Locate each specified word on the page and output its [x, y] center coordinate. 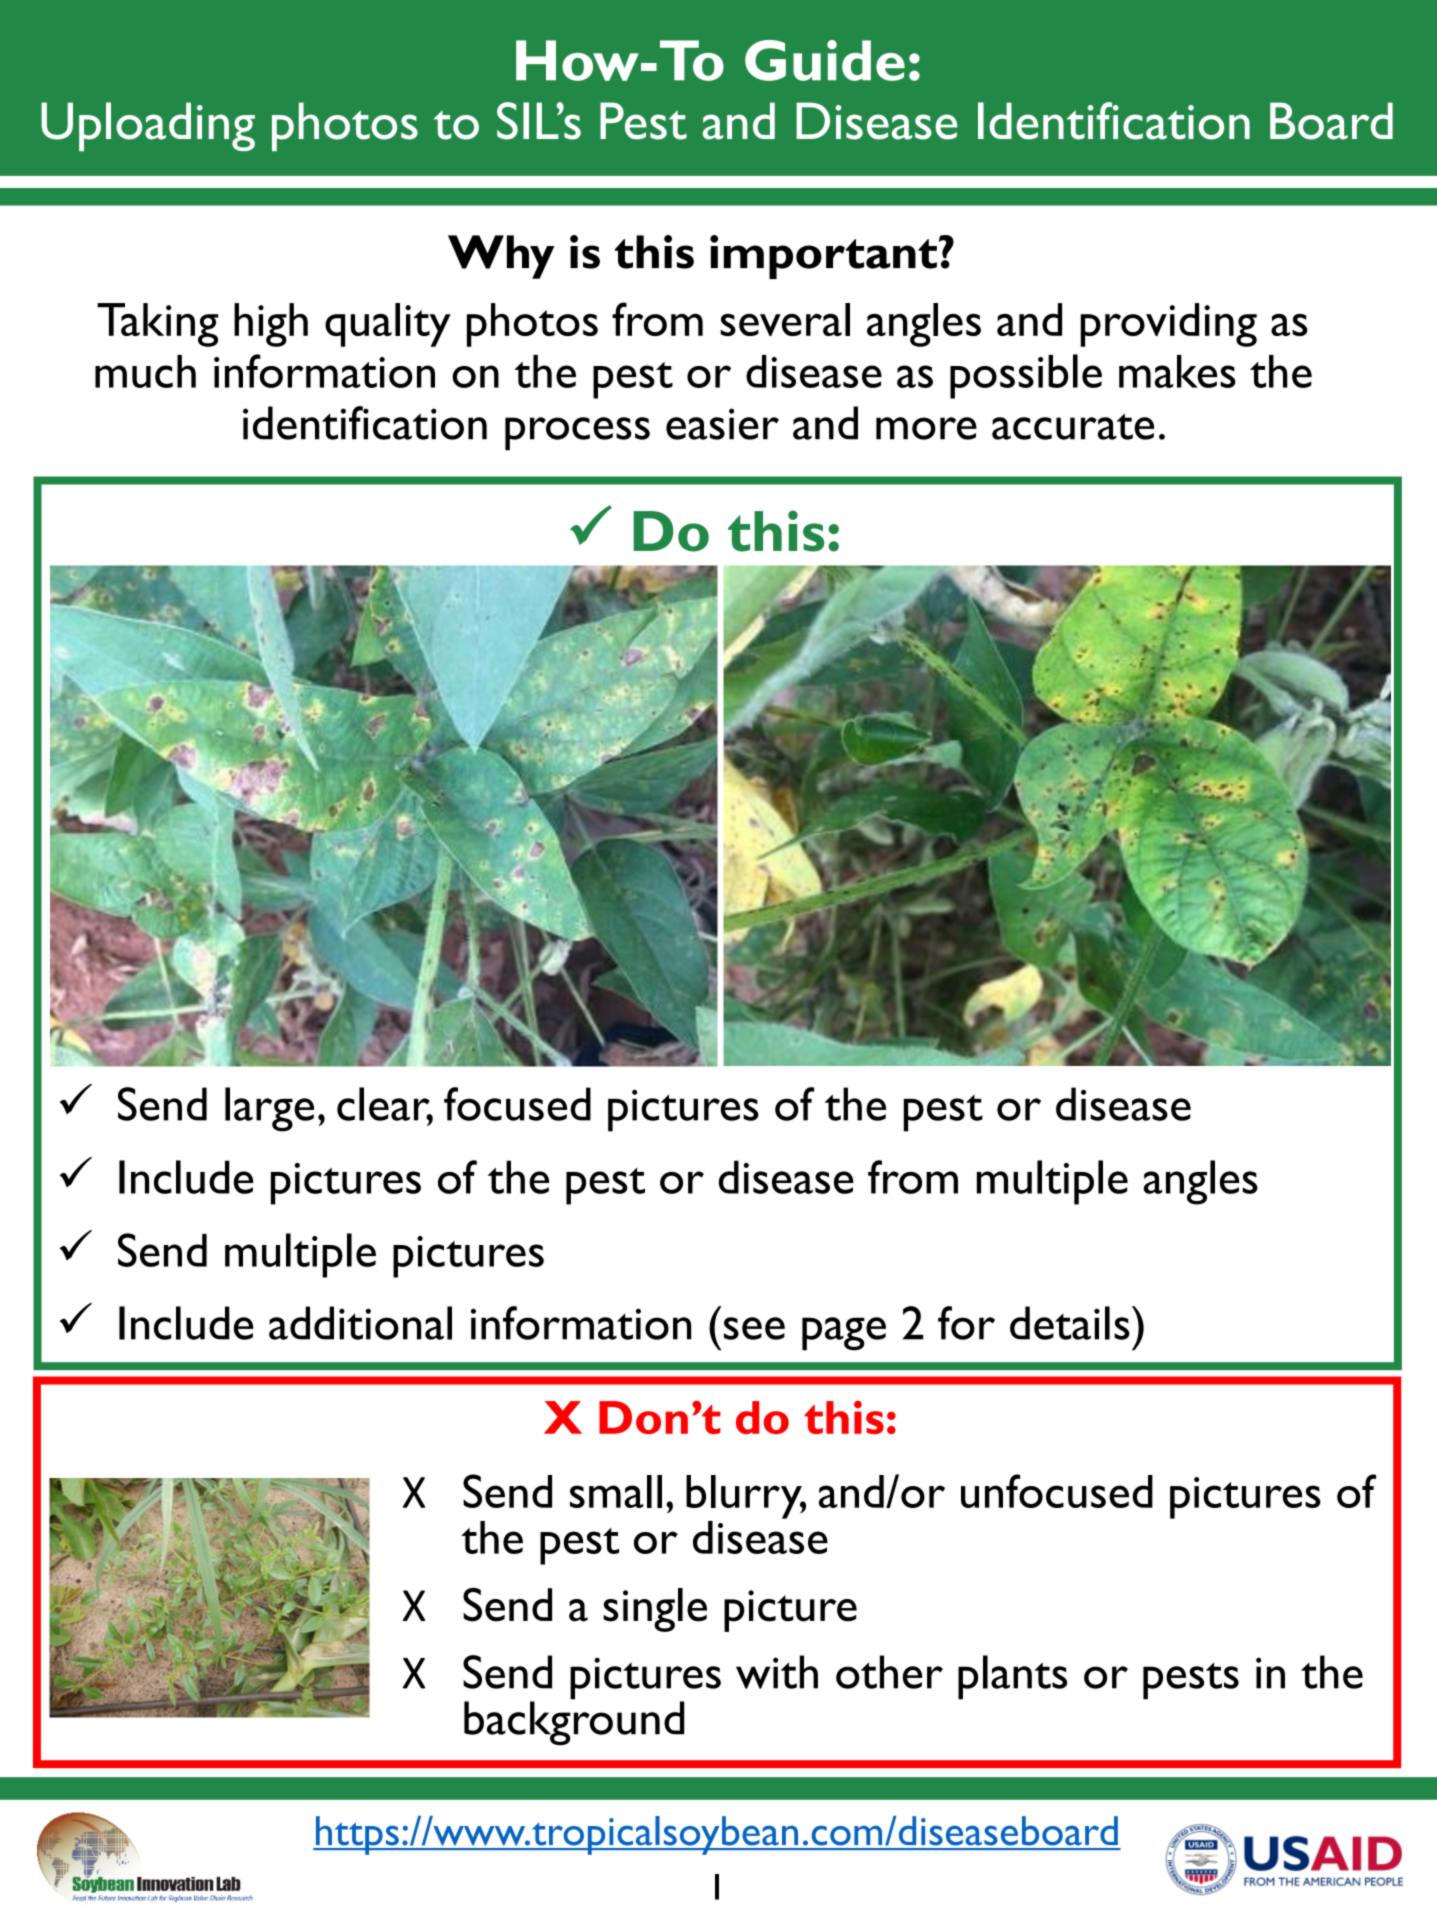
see [754, 1328]
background [574, 1722]
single [655, 1610]
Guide [825, 60]
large [269, 1109]
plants [1012, 1677]
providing [1168, 325]
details [1070, 1323]
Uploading [148, 126]
